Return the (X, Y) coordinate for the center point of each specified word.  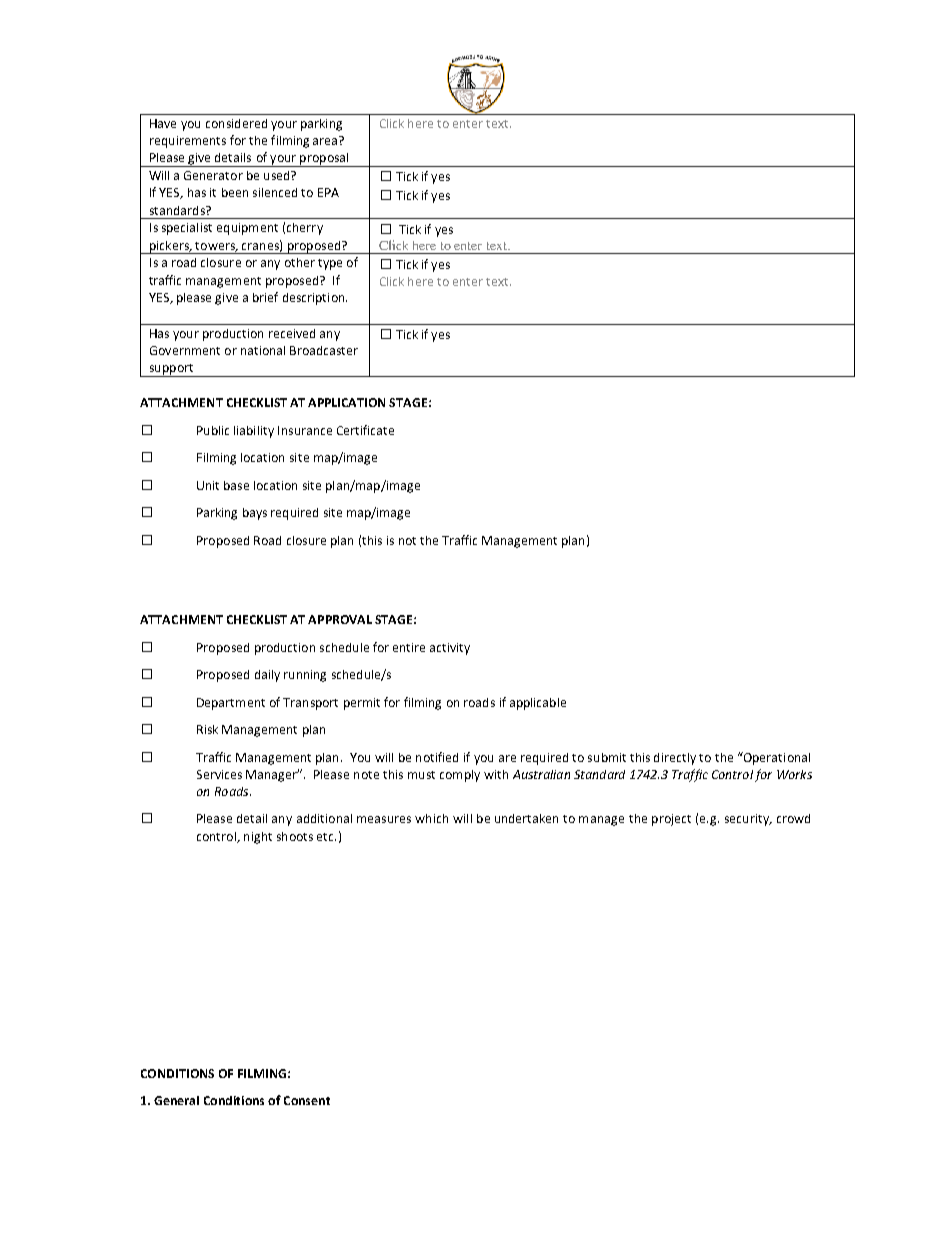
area (326, 140)
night (258, 838)
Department (231, 704)
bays (255, 514)
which (431, 818)
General (176, 1100)
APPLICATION (346, 402)
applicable (538, 704)
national (263, 350)
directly (675, 759)
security (748, 820)
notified (437, 757)
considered (236, 123)
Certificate (365, 430)
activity (450, 649)
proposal (324, 160)
